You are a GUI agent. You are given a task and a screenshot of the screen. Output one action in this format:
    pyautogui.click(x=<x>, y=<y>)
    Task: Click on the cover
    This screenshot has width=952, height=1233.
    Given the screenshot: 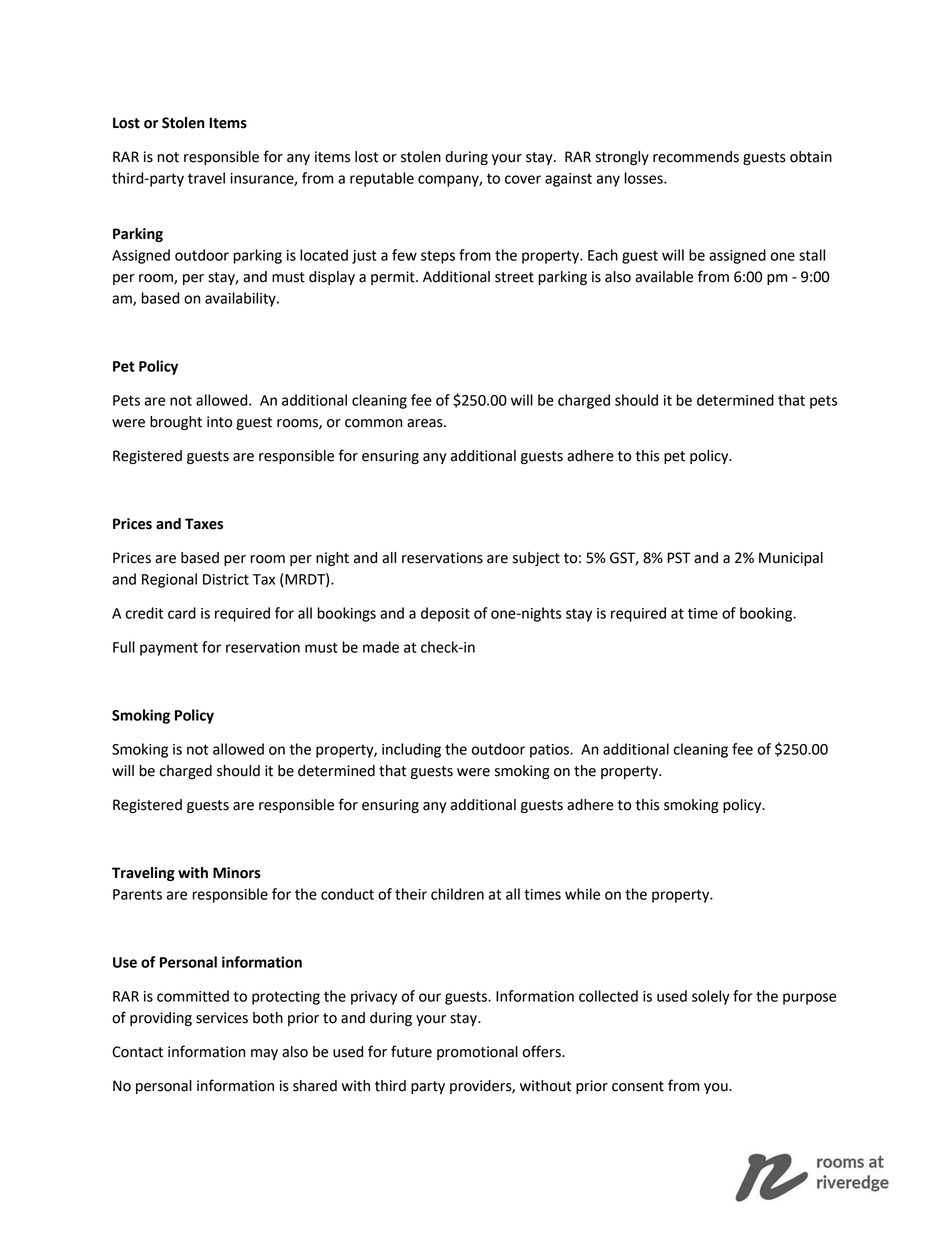 What is the action you would take?
    pyautogui.click(x=523, y=179)
